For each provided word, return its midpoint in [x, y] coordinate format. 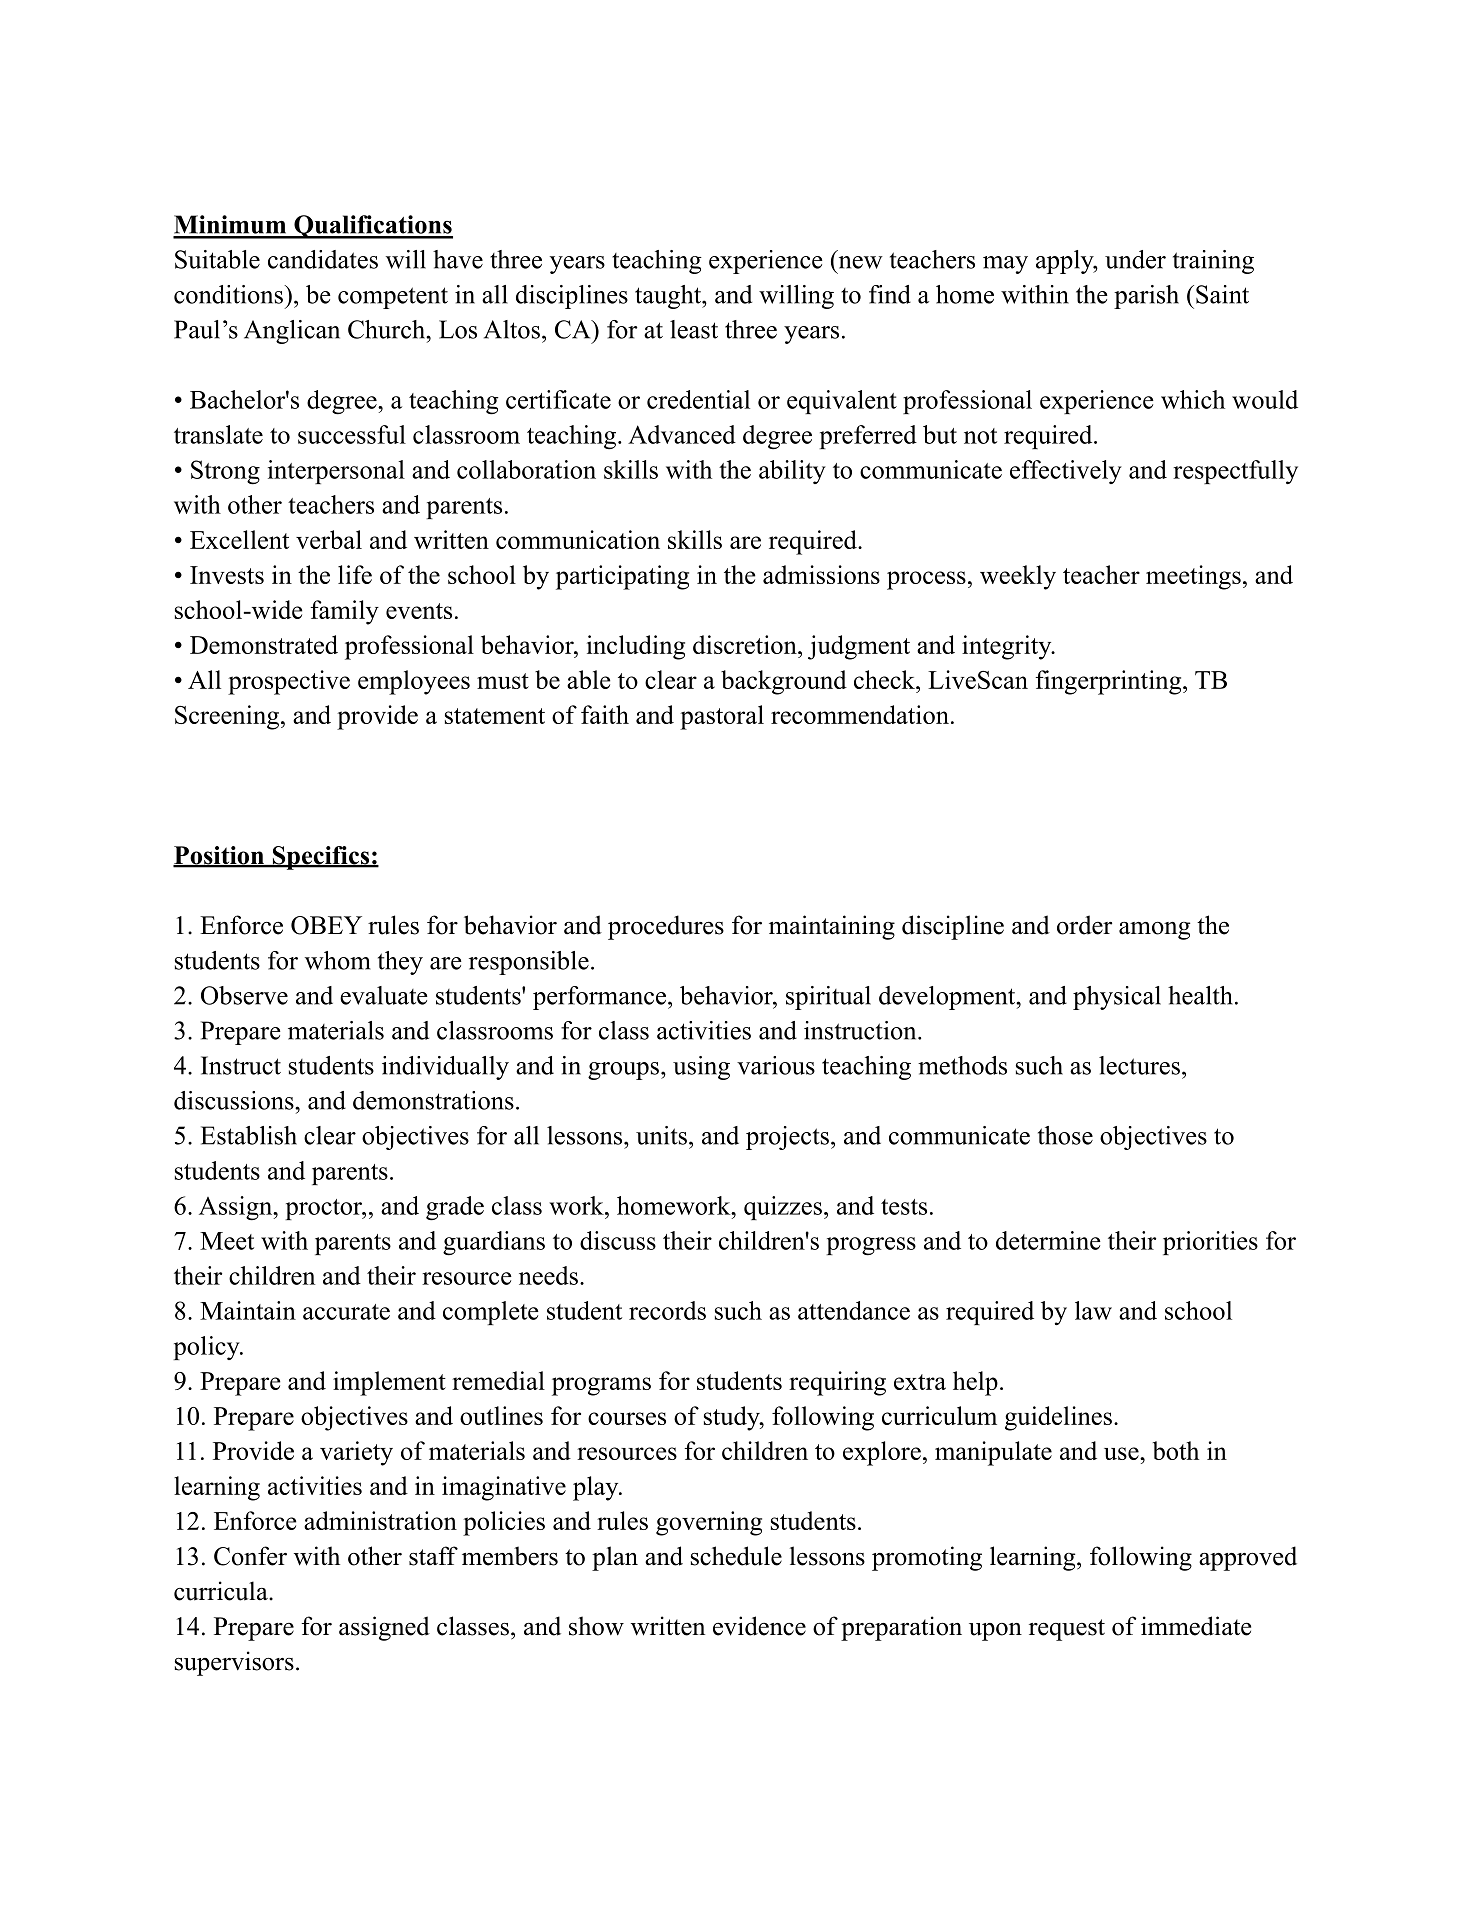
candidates [323, 259]
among [1154, 931]
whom [338, 960]
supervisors [234, 1663]
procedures [666, 927]
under [1135, 259]
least [694, 329]
